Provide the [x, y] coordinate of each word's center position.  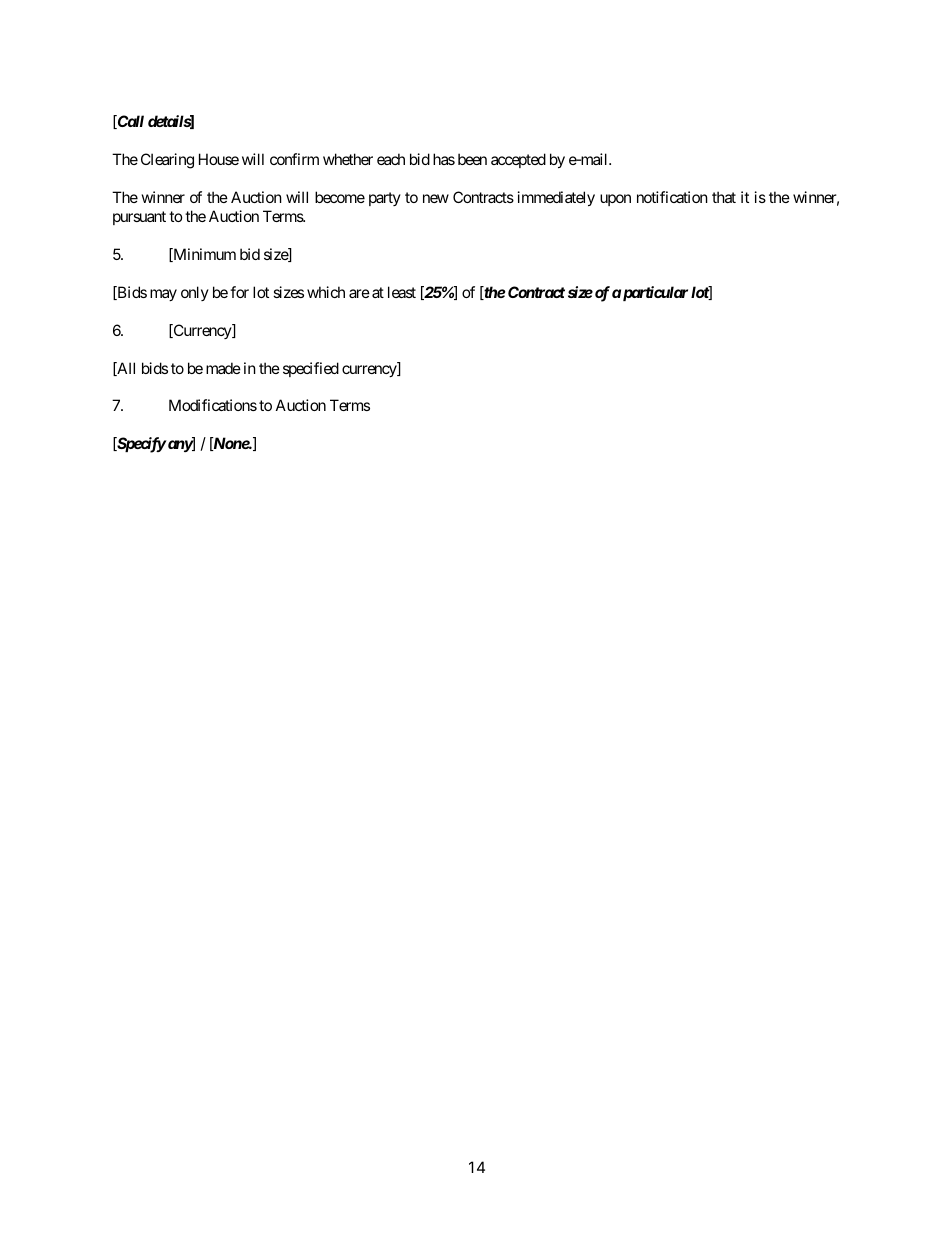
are [359, 293]
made [223, 368]
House [219, 159]
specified [311, 369]
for [239, 292]
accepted [518, 160]
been [472, 159]
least [402, 292]
